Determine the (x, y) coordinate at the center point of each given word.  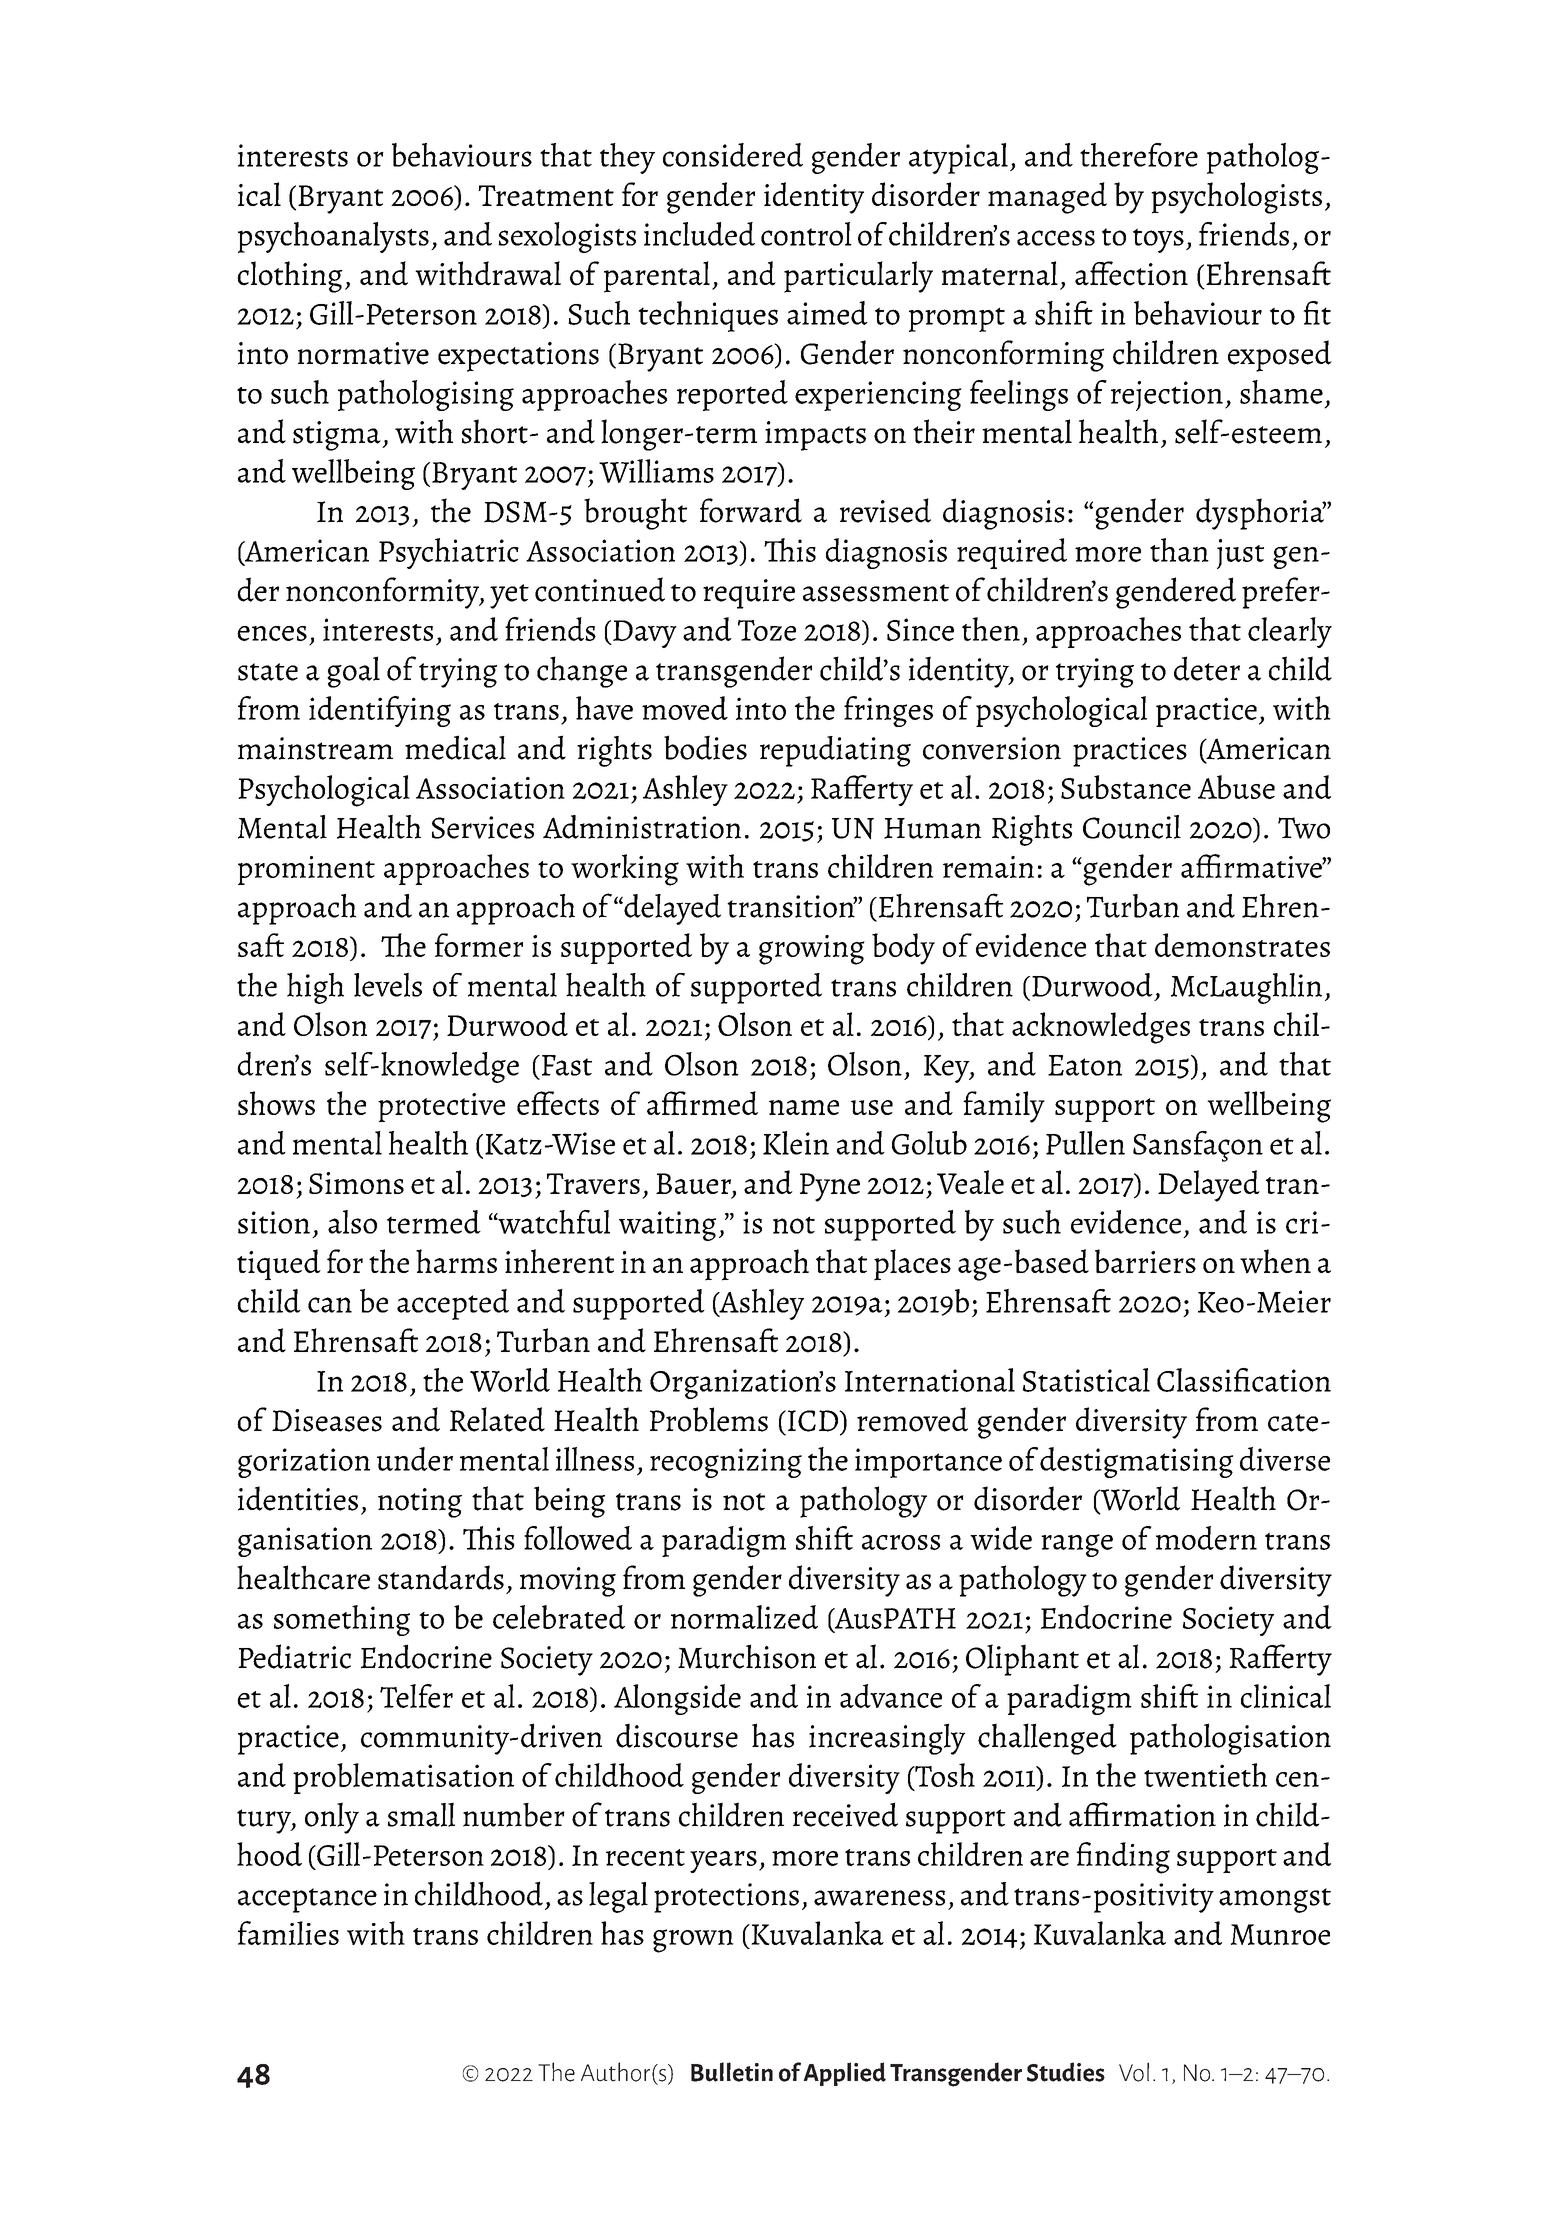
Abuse (1236, 787)
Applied (844, 2074)
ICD (813, 1421)
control (806, 234)
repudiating (835, 751)
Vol (1134, 2072)
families (288, 1933)
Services (483, 827)
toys (1158, 240)
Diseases (327, 1420)
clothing (290, 277)
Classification (1244, 1380)
